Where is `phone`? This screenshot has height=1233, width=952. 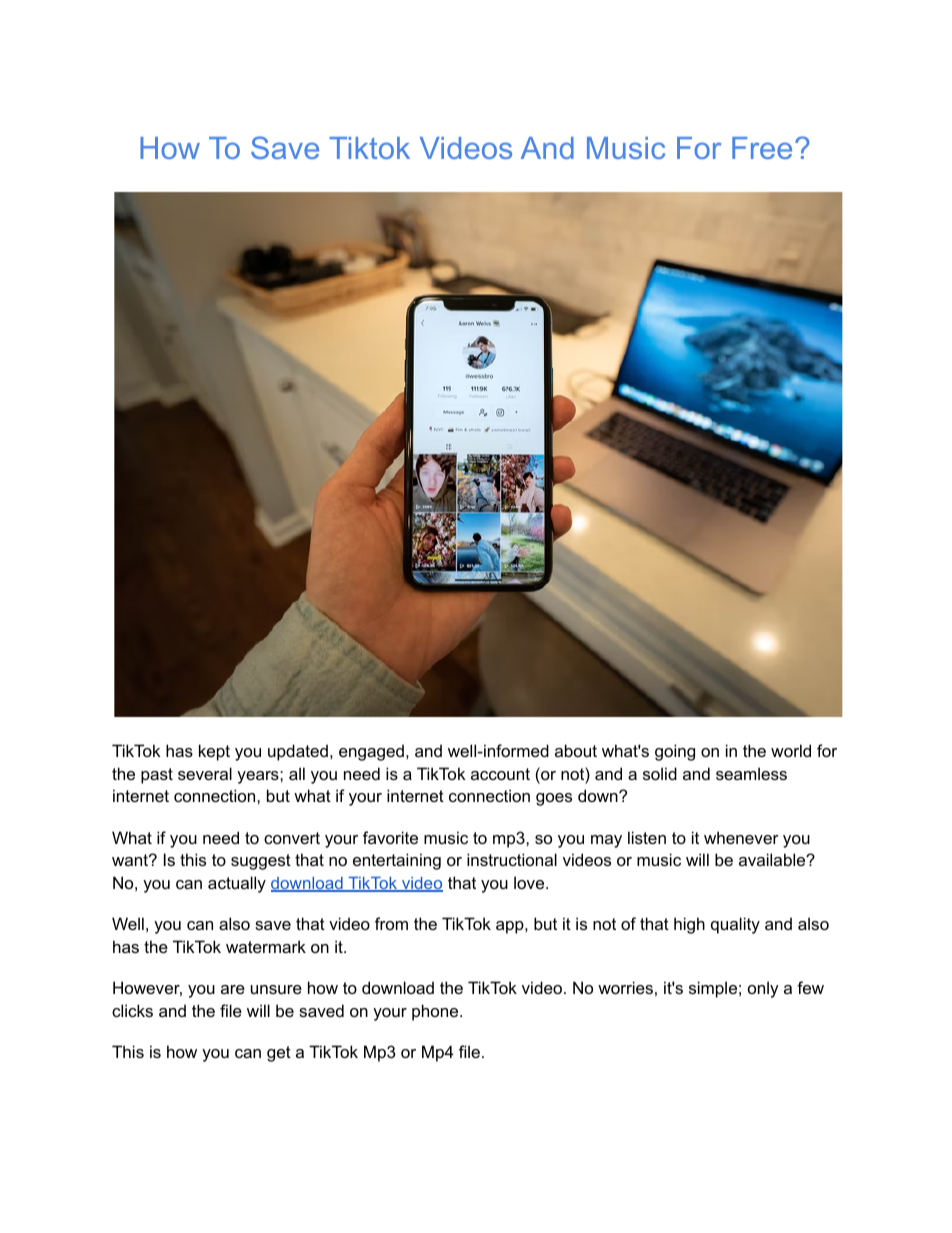
phone is located at coordinates (436, 1012).
